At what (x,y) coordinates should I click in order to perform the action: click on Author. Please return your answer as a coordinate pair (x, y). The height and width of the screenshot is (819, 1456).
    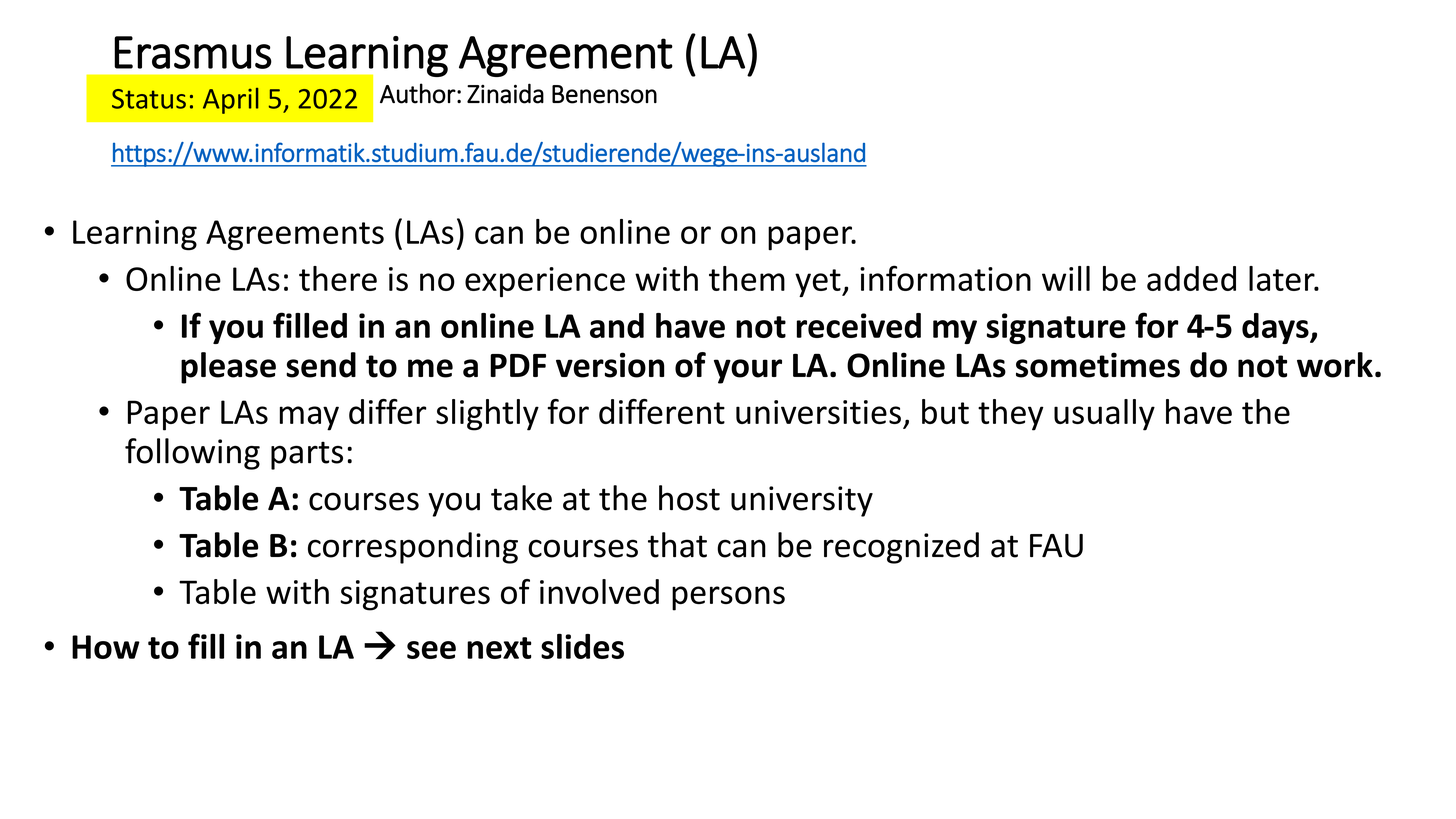
    Looking at the image, I should click on (418, 93).
